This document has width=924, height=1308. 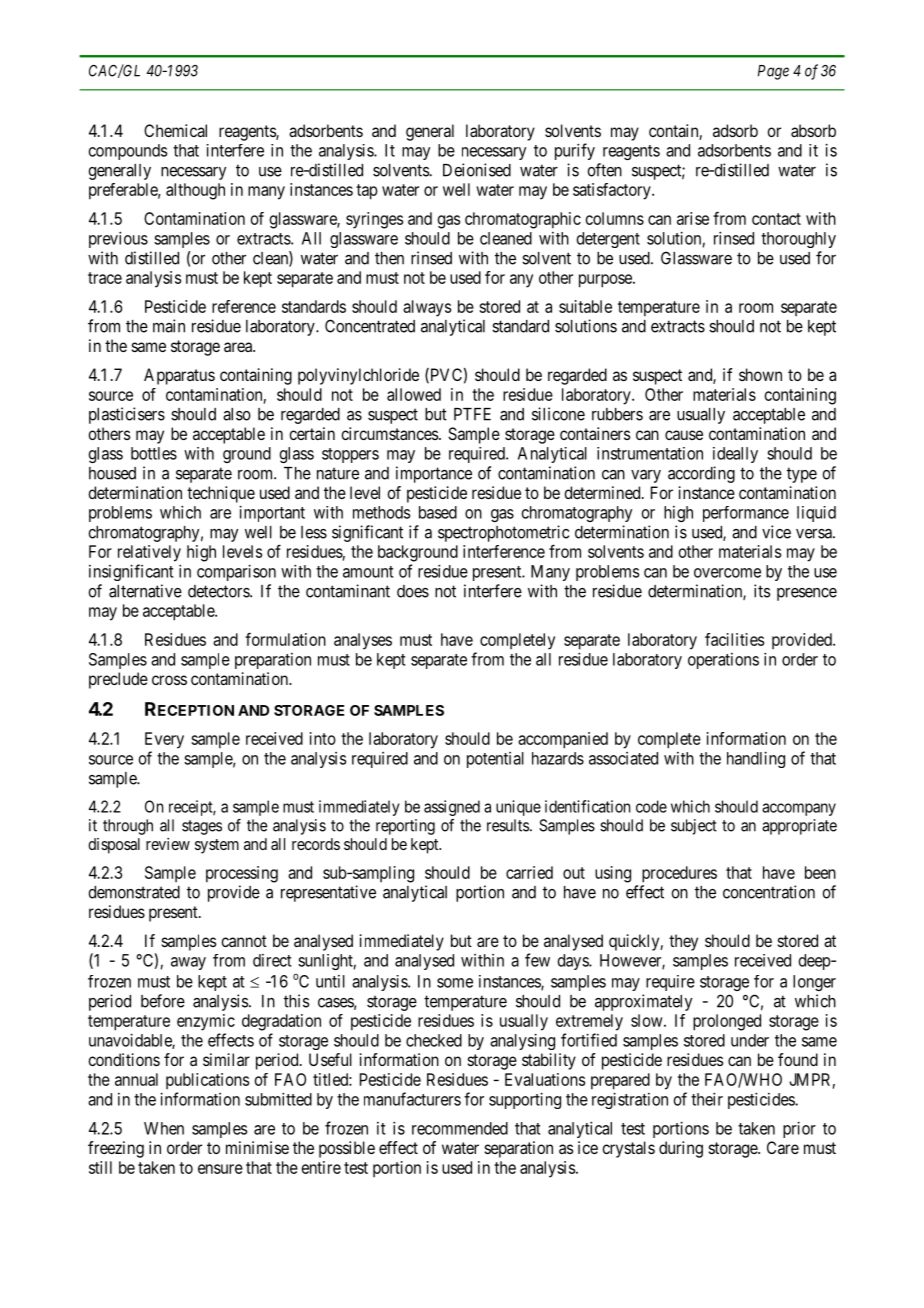 I want to click on Page, so click(x=773, y=72).
